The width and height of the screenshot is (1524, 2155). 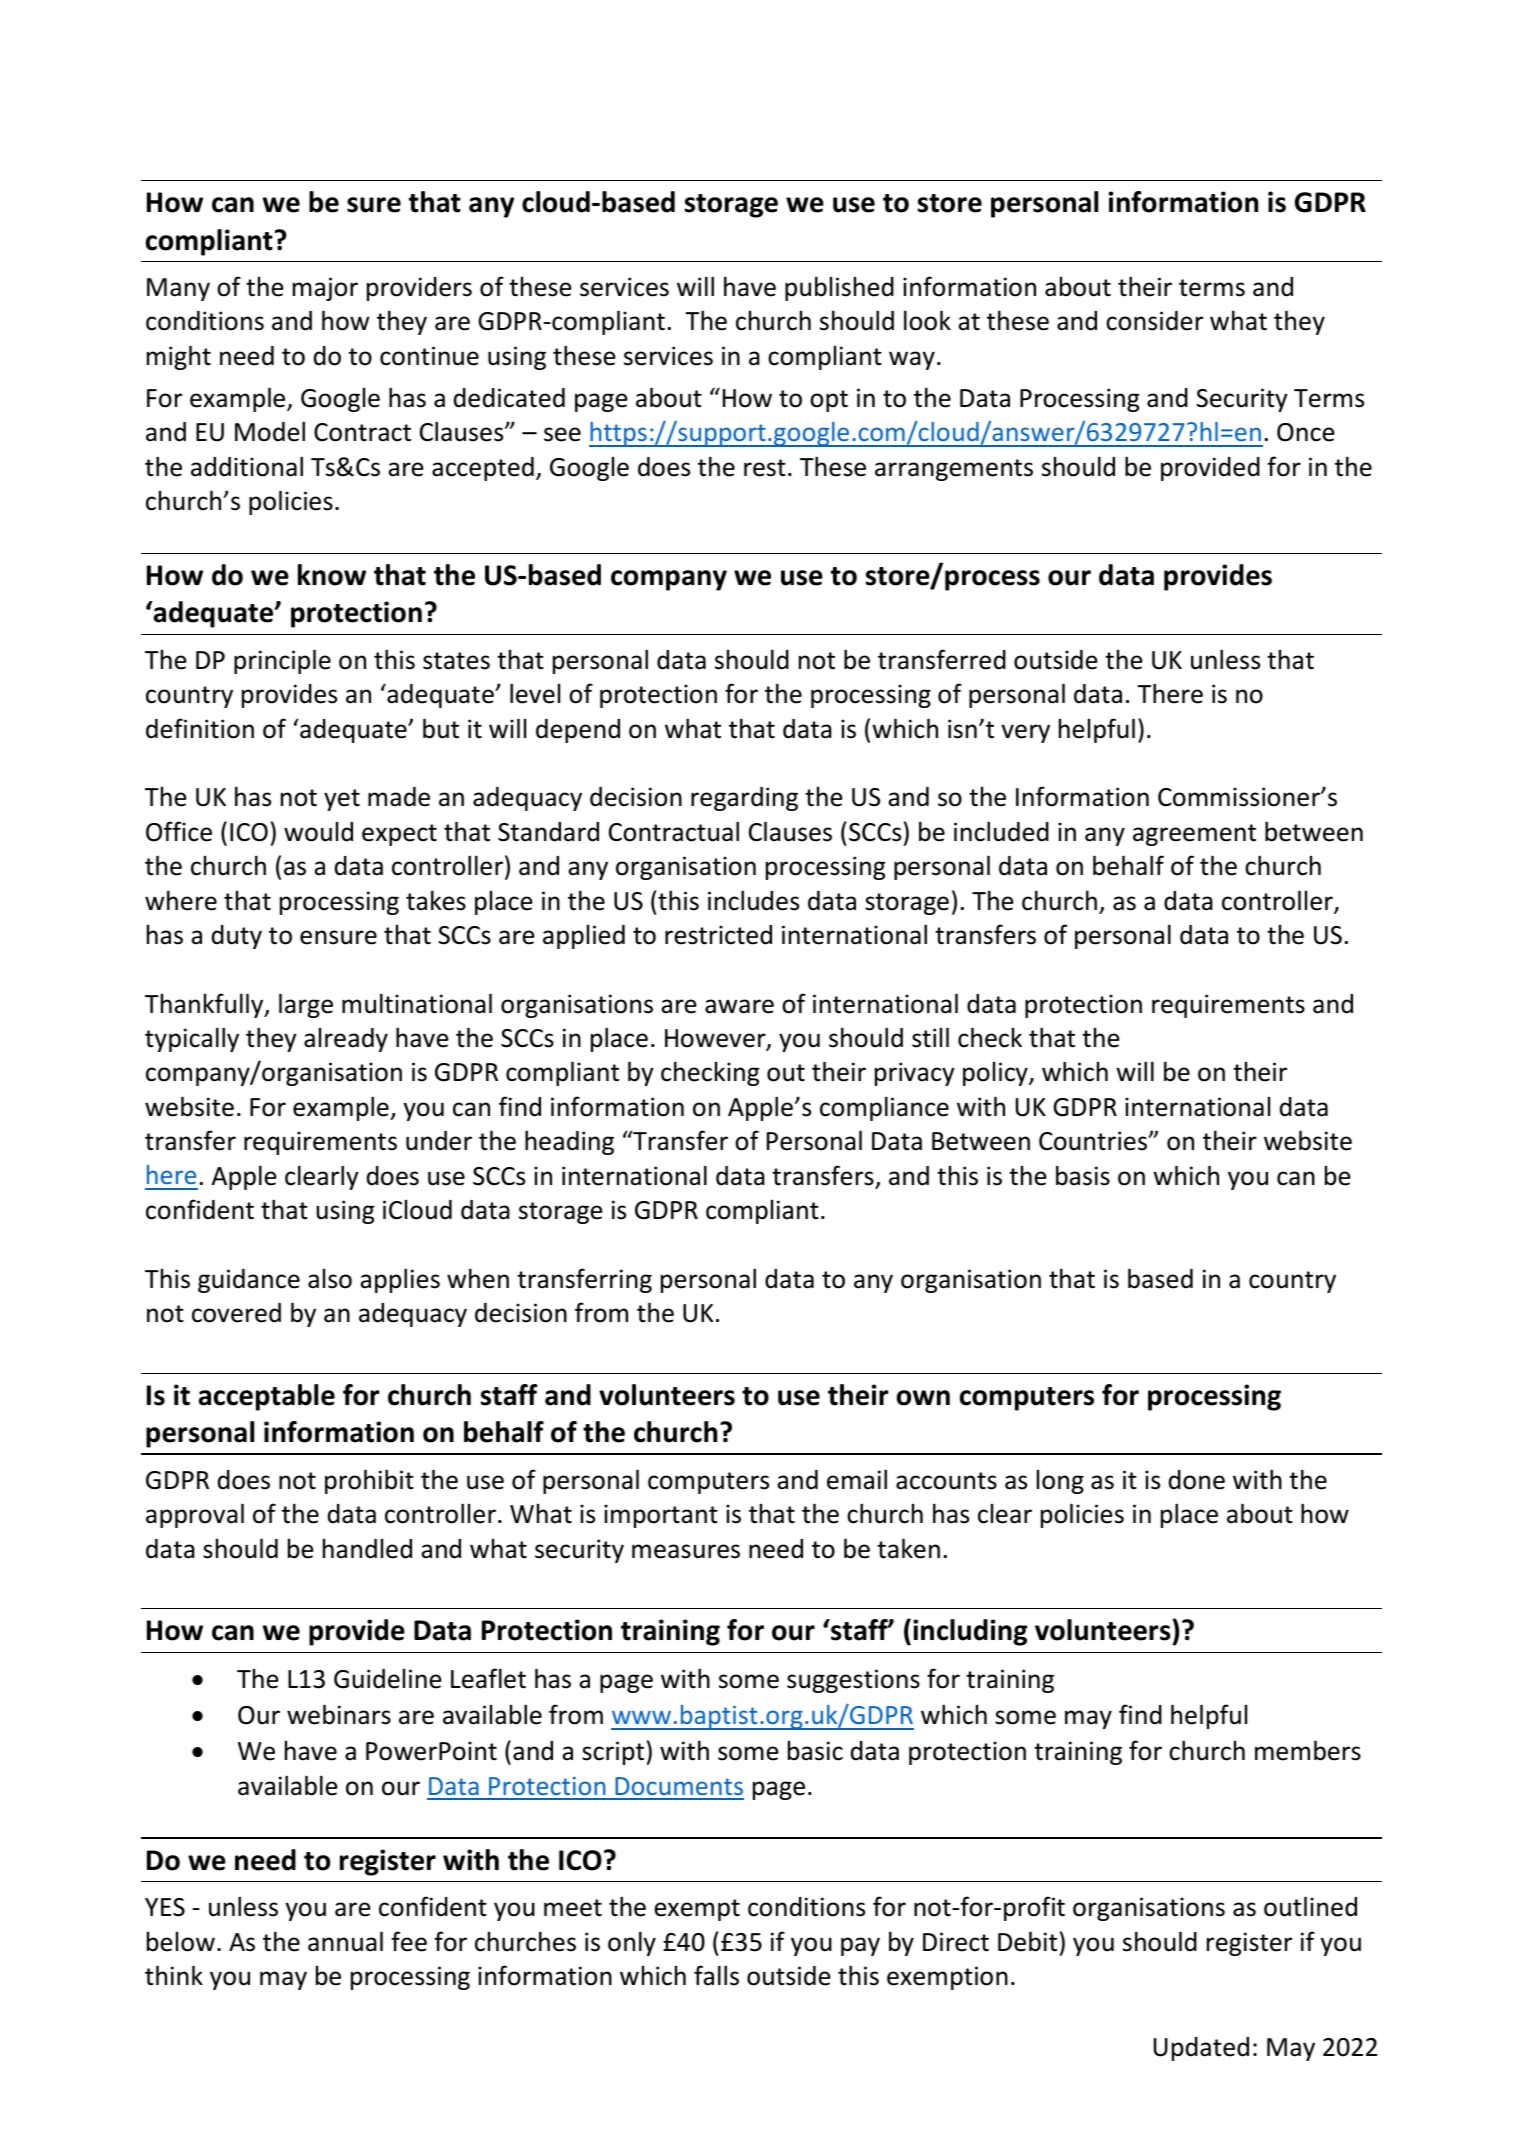 I want to click on opt, so click(x=829, y=401).
